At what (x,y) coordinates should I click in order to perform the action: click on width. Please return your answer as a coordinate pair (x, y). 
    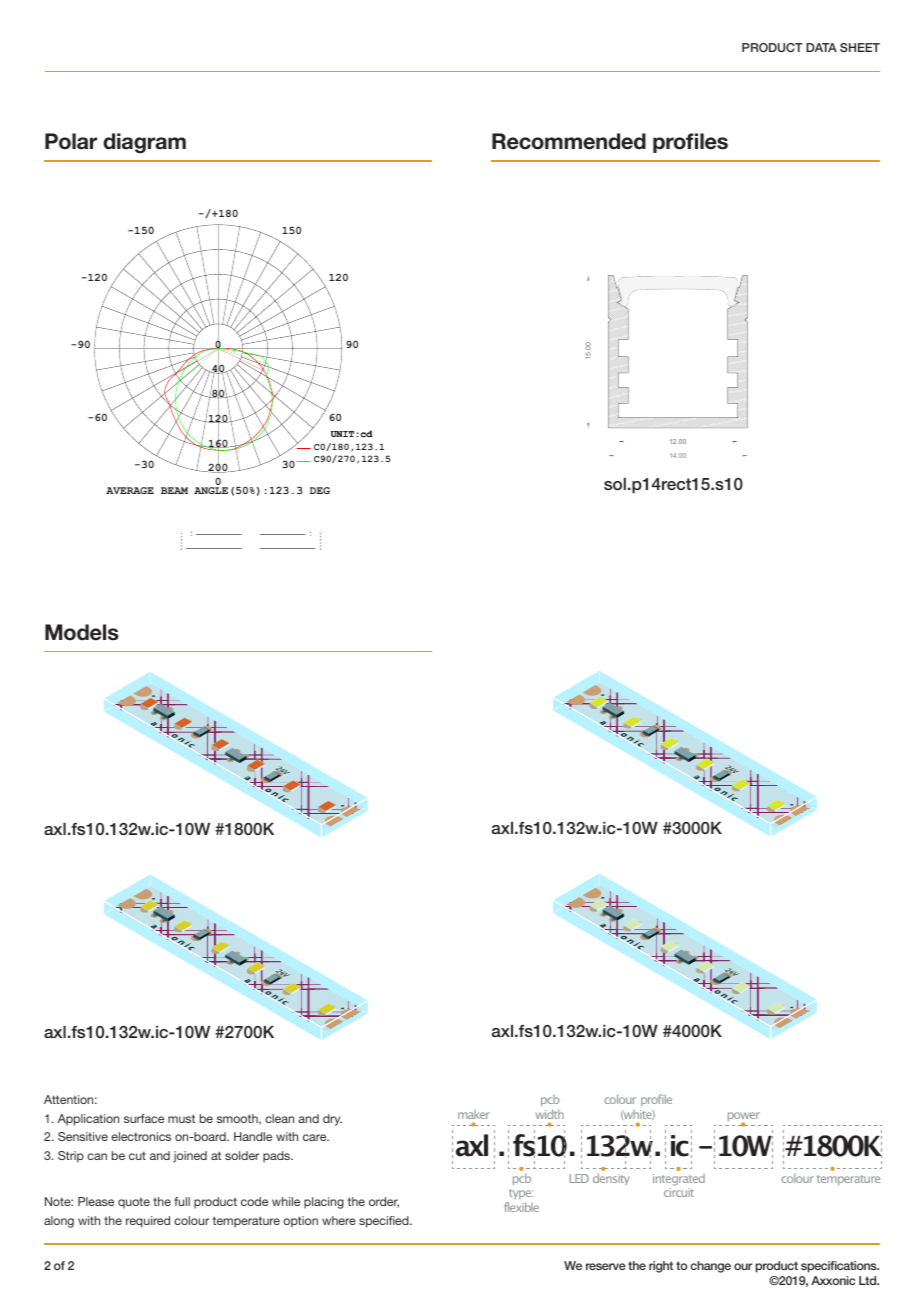
    Looking at the image, I should click on (550, 1114).
